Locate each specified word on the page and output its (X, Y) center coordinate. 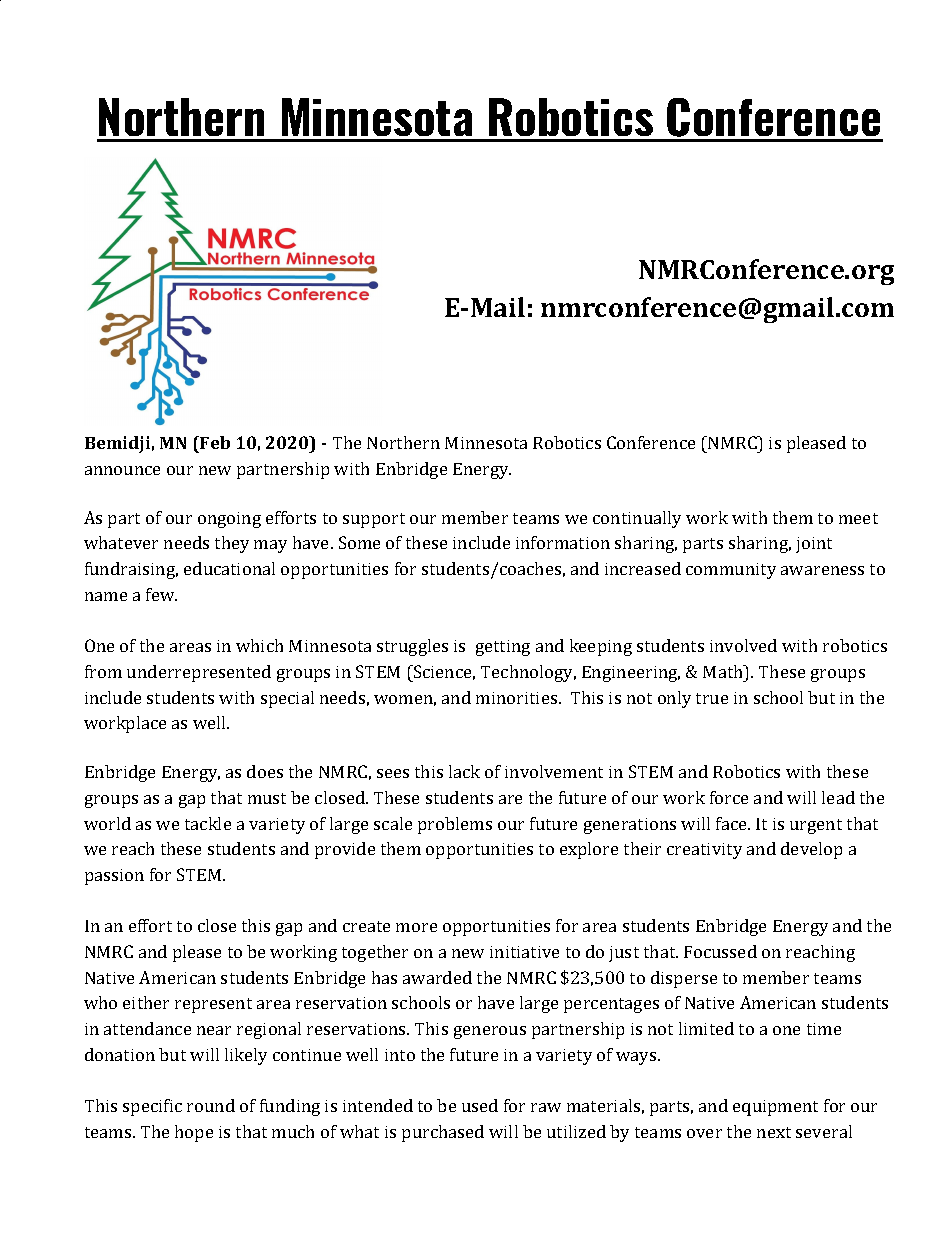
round (211, 1105)
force (729, 797)
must (267, 798)
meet (858, 518)
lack (464, 771)
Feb (214, 442)
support (374, 520)
